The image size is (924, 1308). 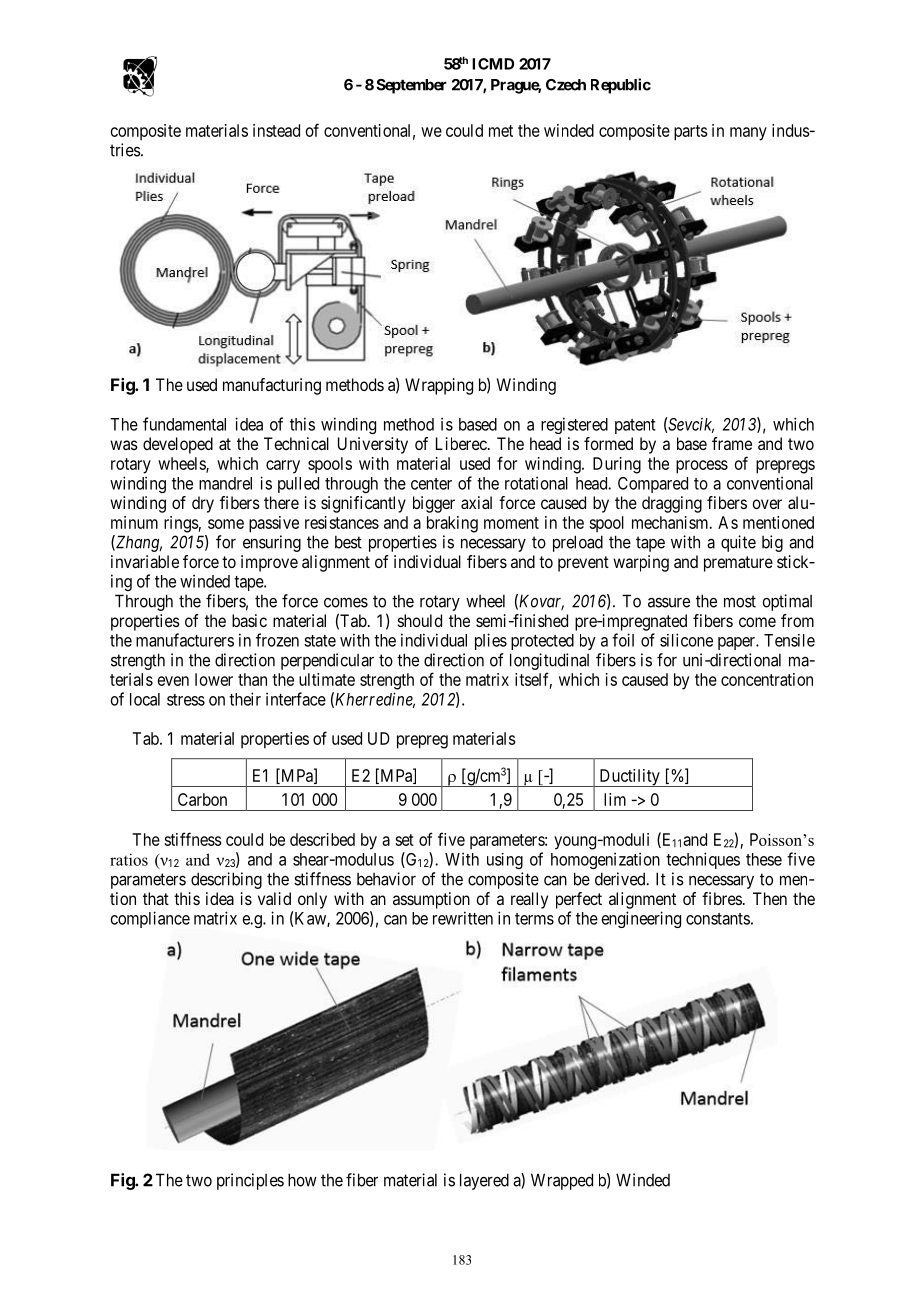 What do you see at coordinates (691, 133) in the screenshot?
I see `parts` at bounding box center [691, 133].
